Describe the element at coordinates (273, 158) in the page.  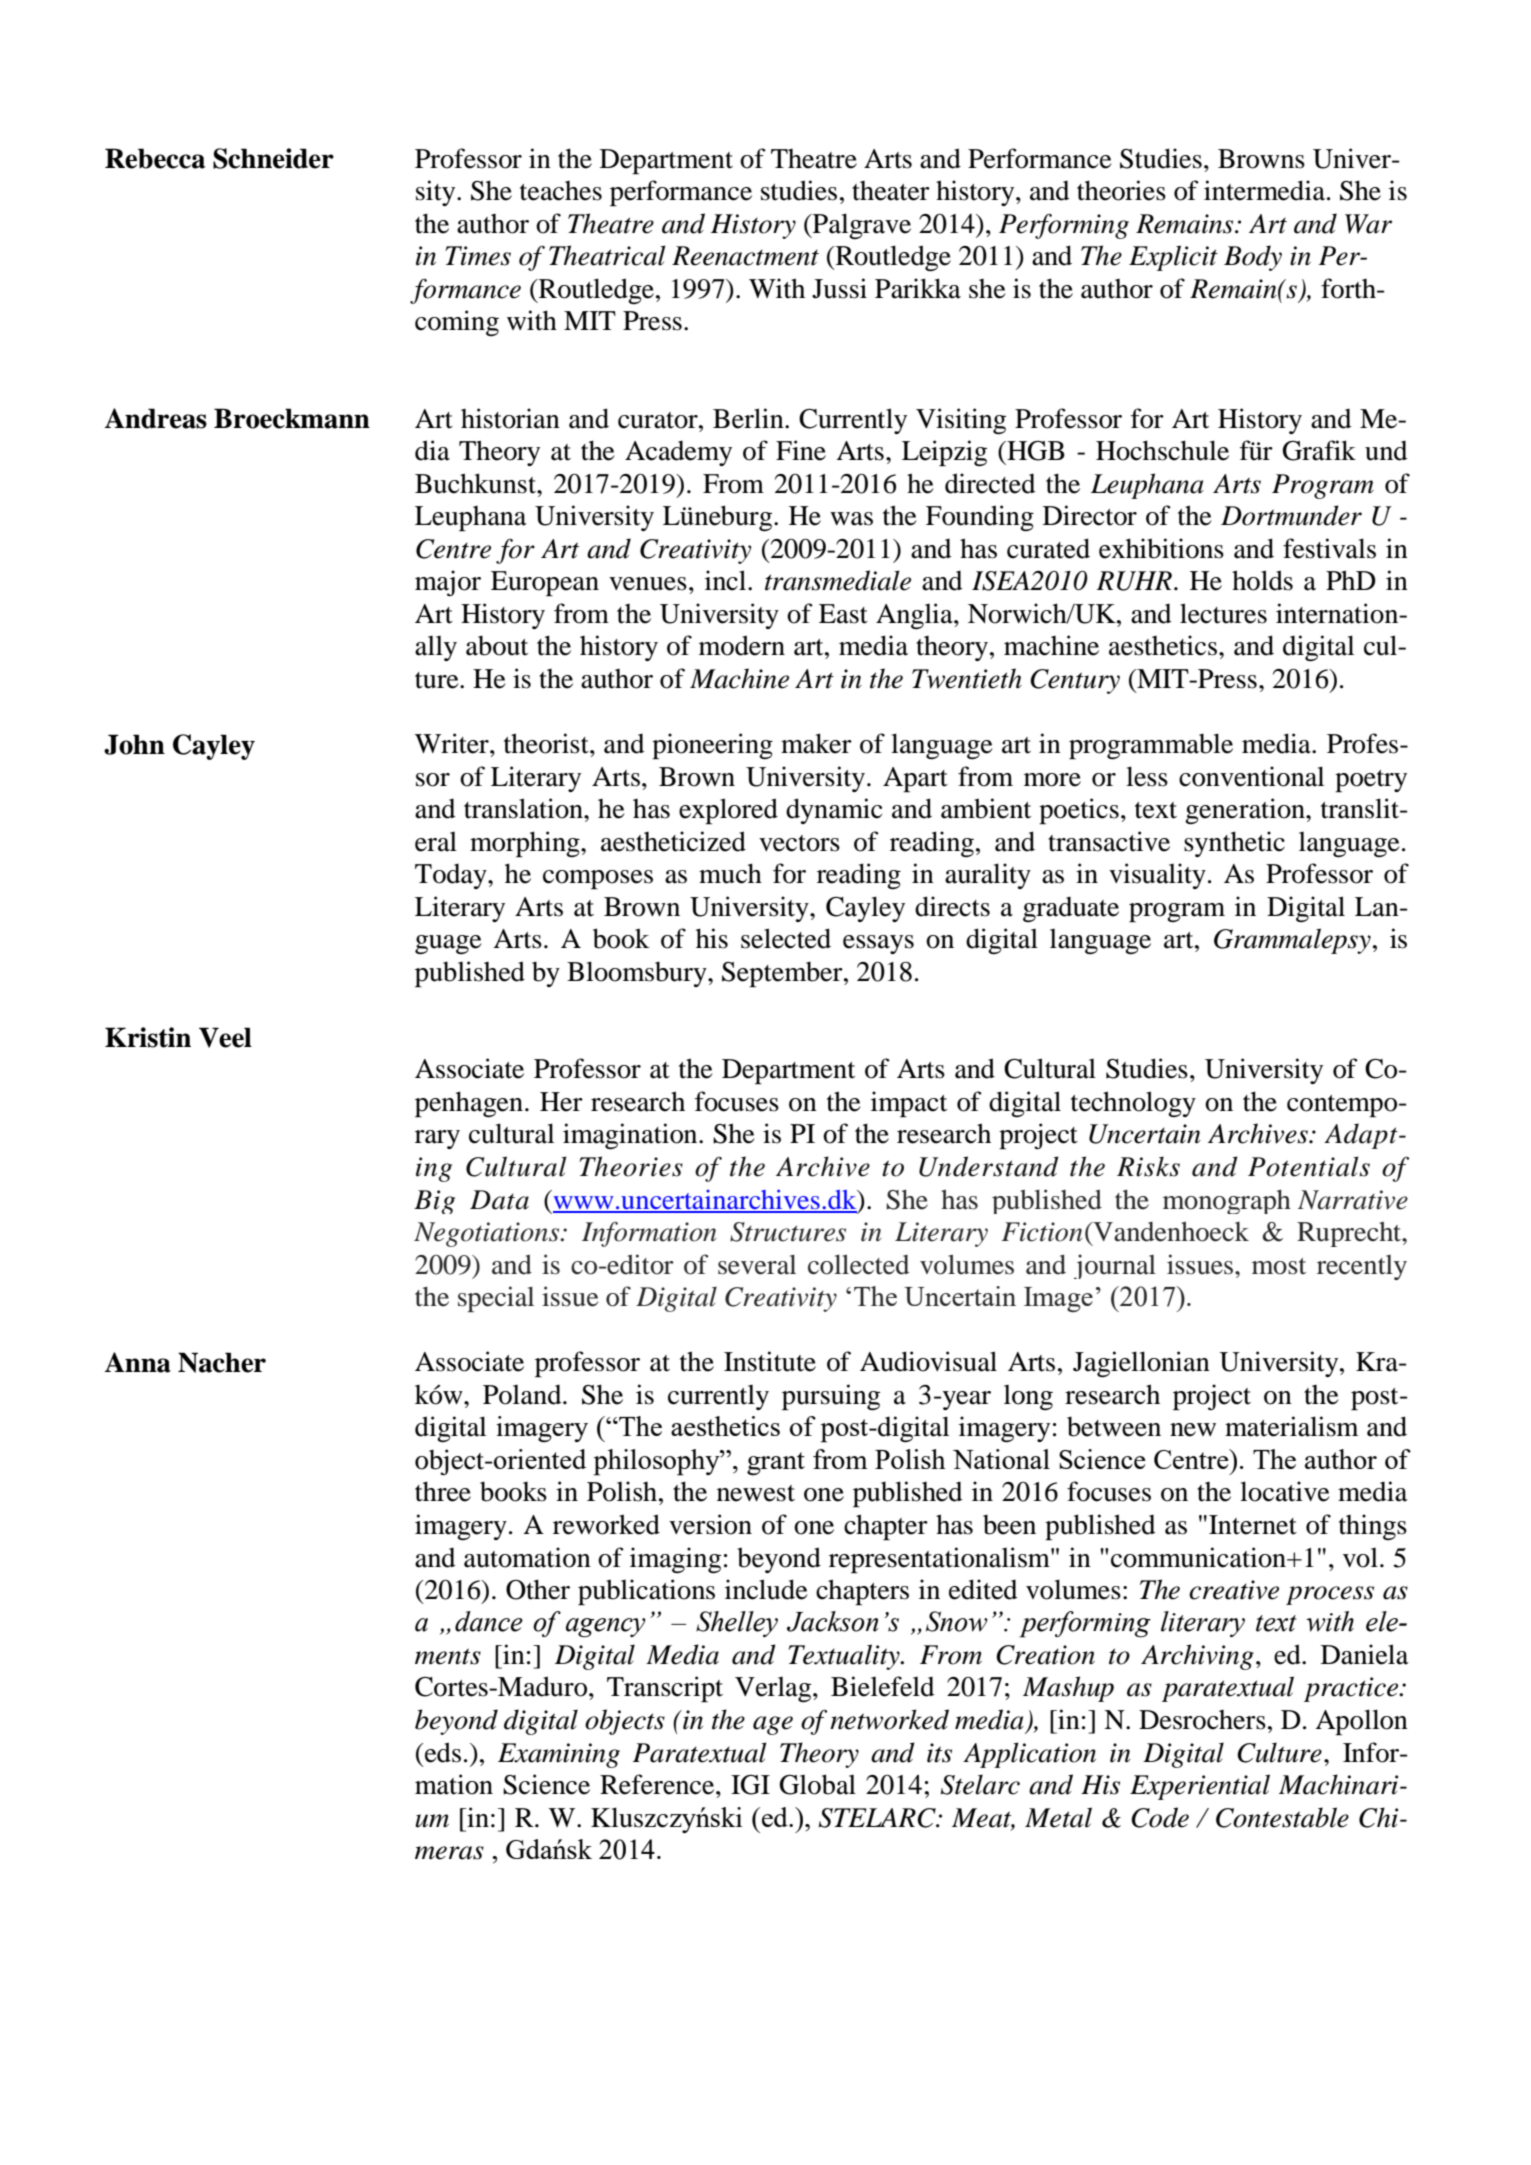
I see `Schneider` at that location.
